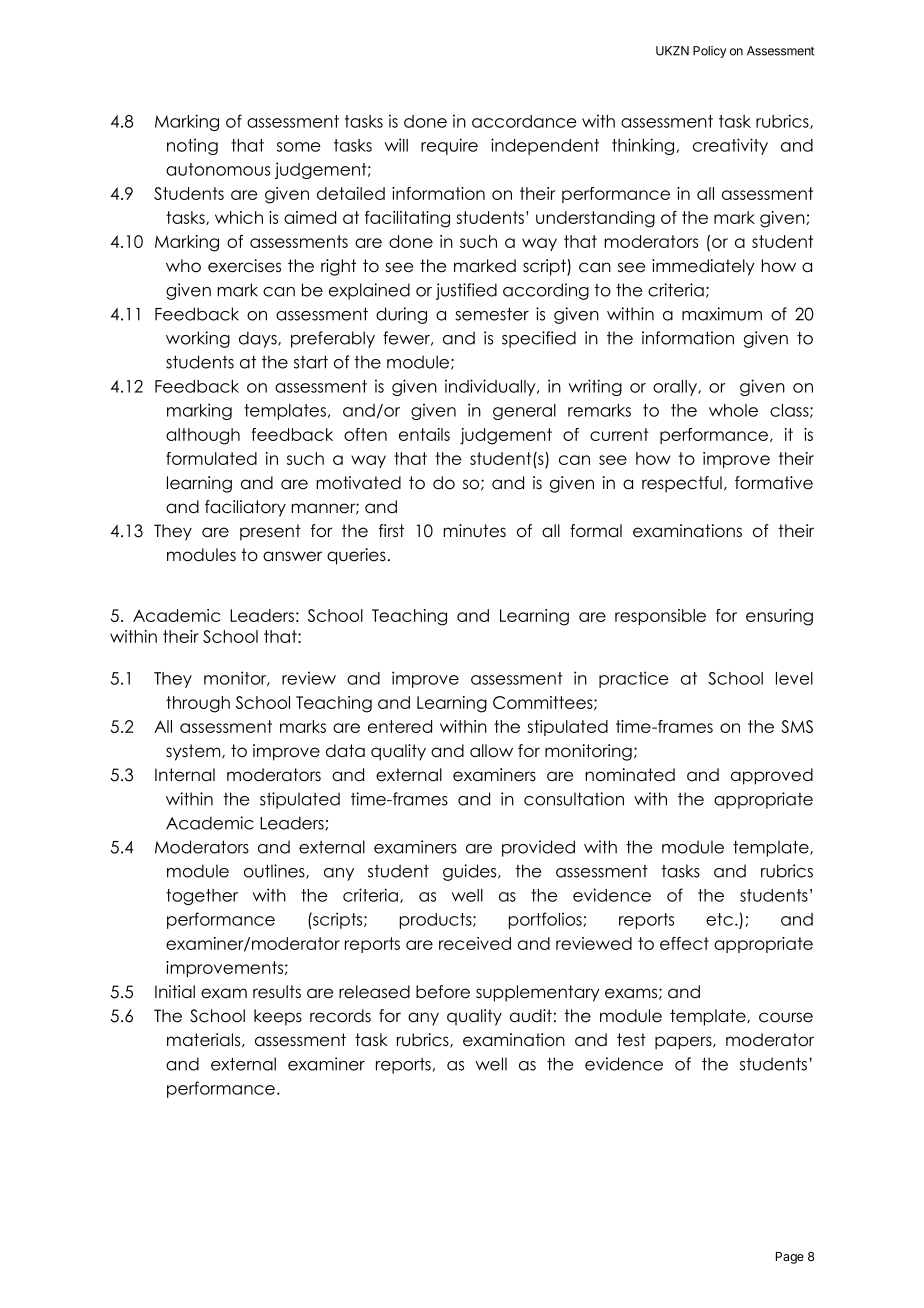 This page has height=1308, width=924. What do you see at coordinates (524, 412) in the page?
I see `general` at bounding box center [524, 412].
